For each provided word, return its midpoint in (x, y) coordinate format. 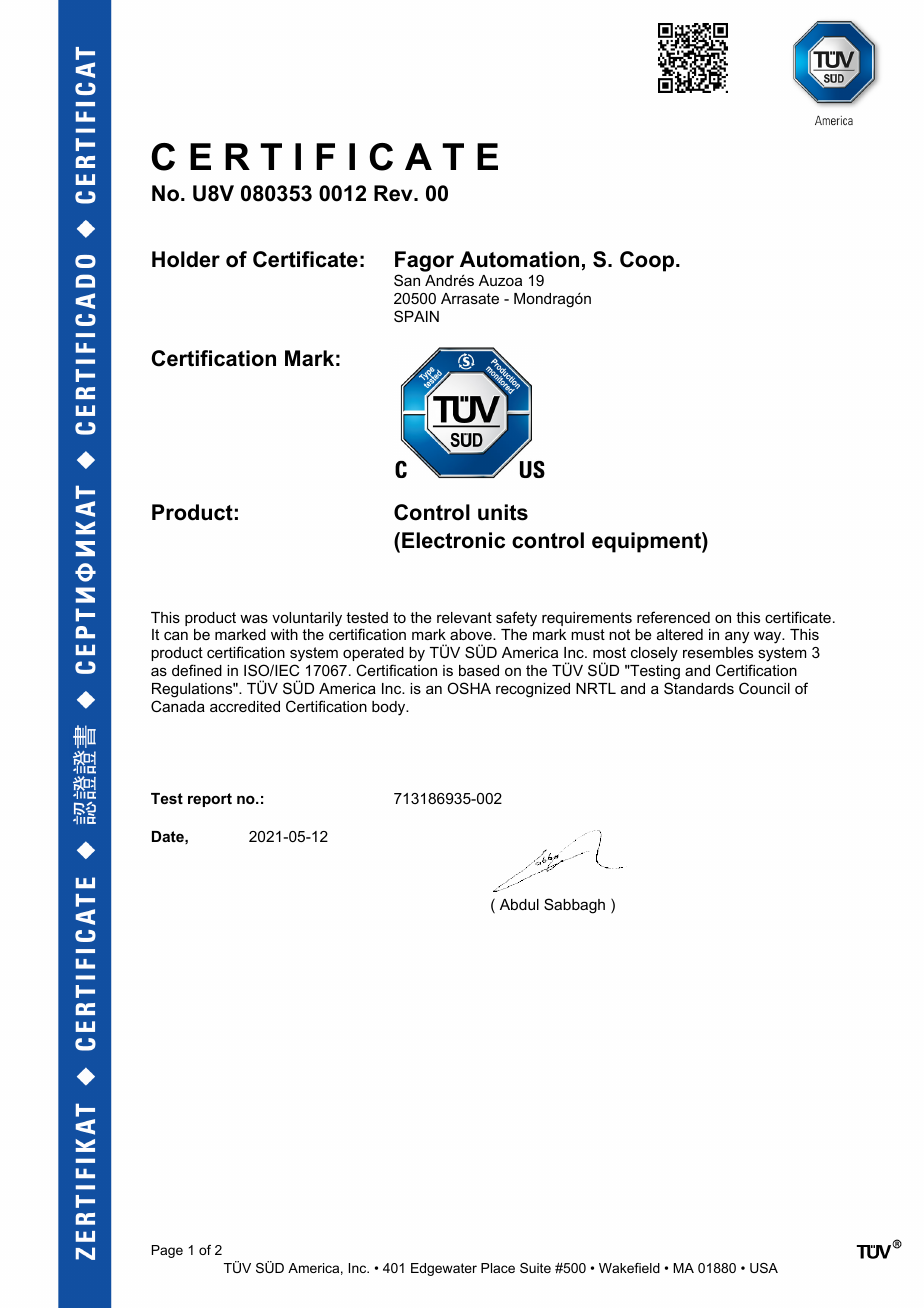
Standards (699, 688)
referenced (673, 617)
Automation (519, 259)
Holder (186, 259)
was (254, 618)
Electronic (453, 540)
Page (167, 1251)
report (210, 800)
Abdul (519, 904)
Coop (647, 261)
